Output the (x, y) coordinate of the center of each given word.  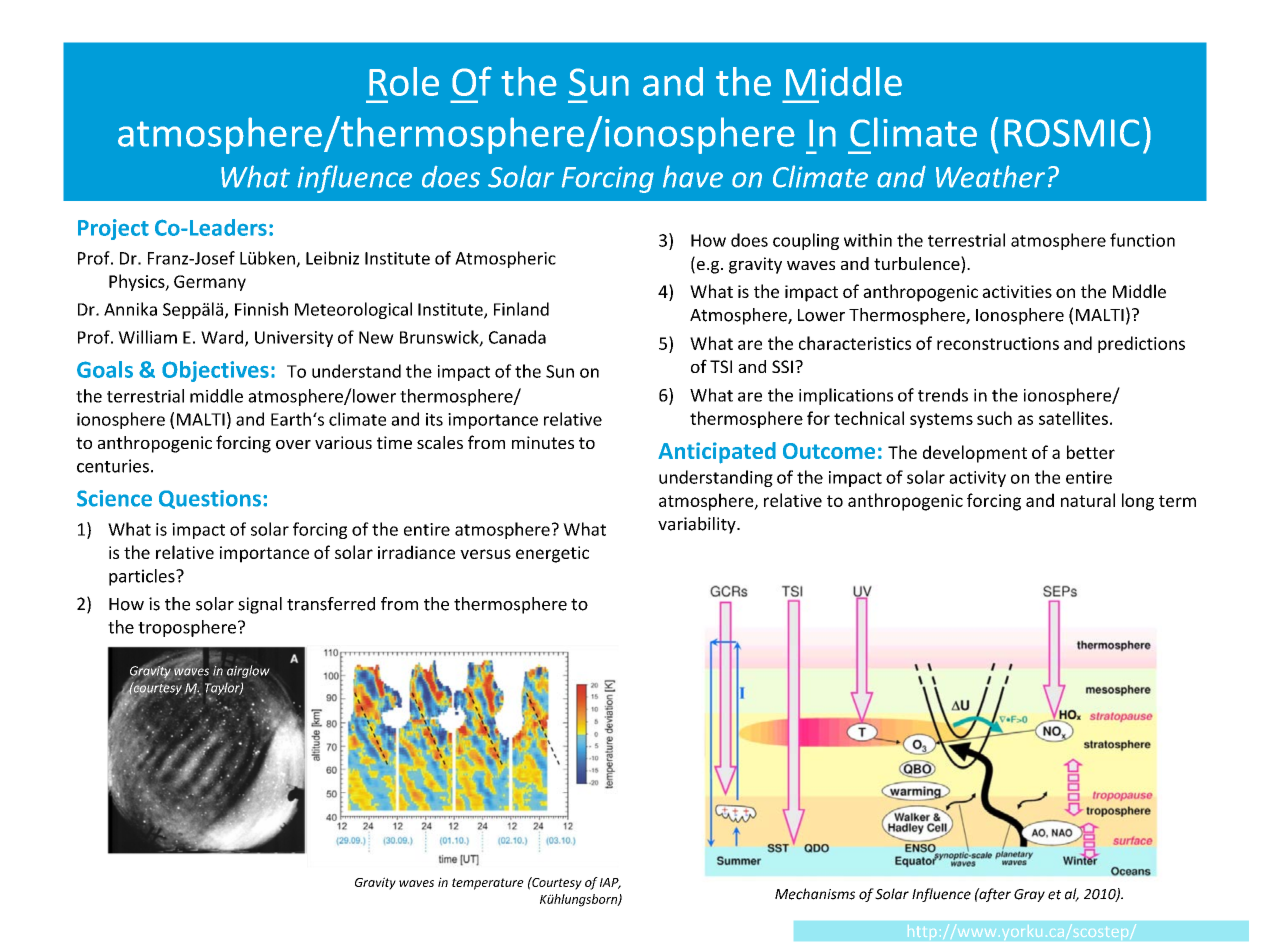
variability (698, 525)
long (1138, 502)
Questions (210, 499)
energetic (552, 554)
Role (404, 81)
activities (1017, 291)
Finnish (261, 309)
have (693, 176)
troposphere (187, 628)
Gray (1029, 895)
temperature (488, 884)
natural (1088, 500)
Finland (521, 309)
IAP (610, 883)
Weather (990, 176)
